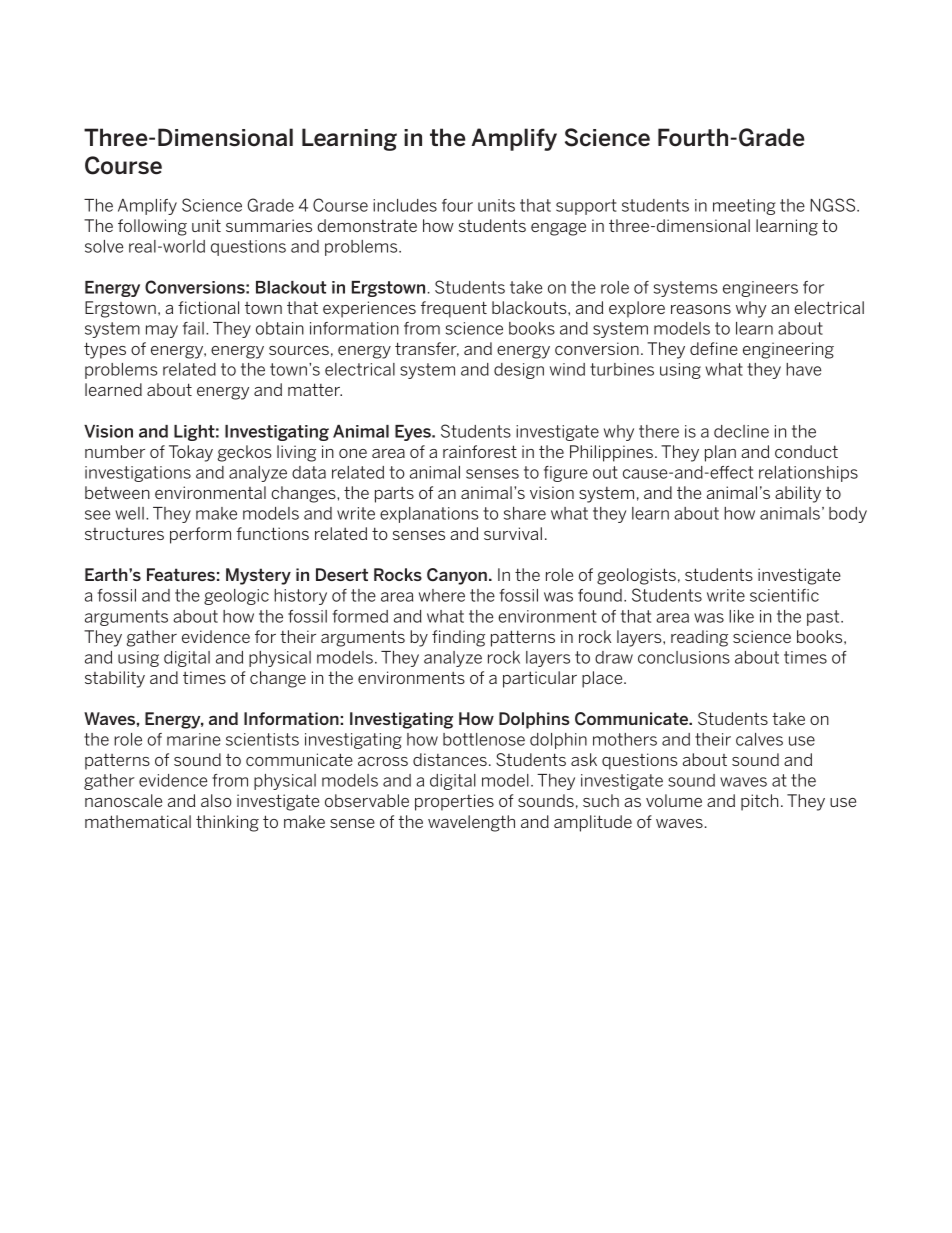  What do you see at coordinates (744, 207) in the page?
I see `meeting` at bounding box center [744, 207].
